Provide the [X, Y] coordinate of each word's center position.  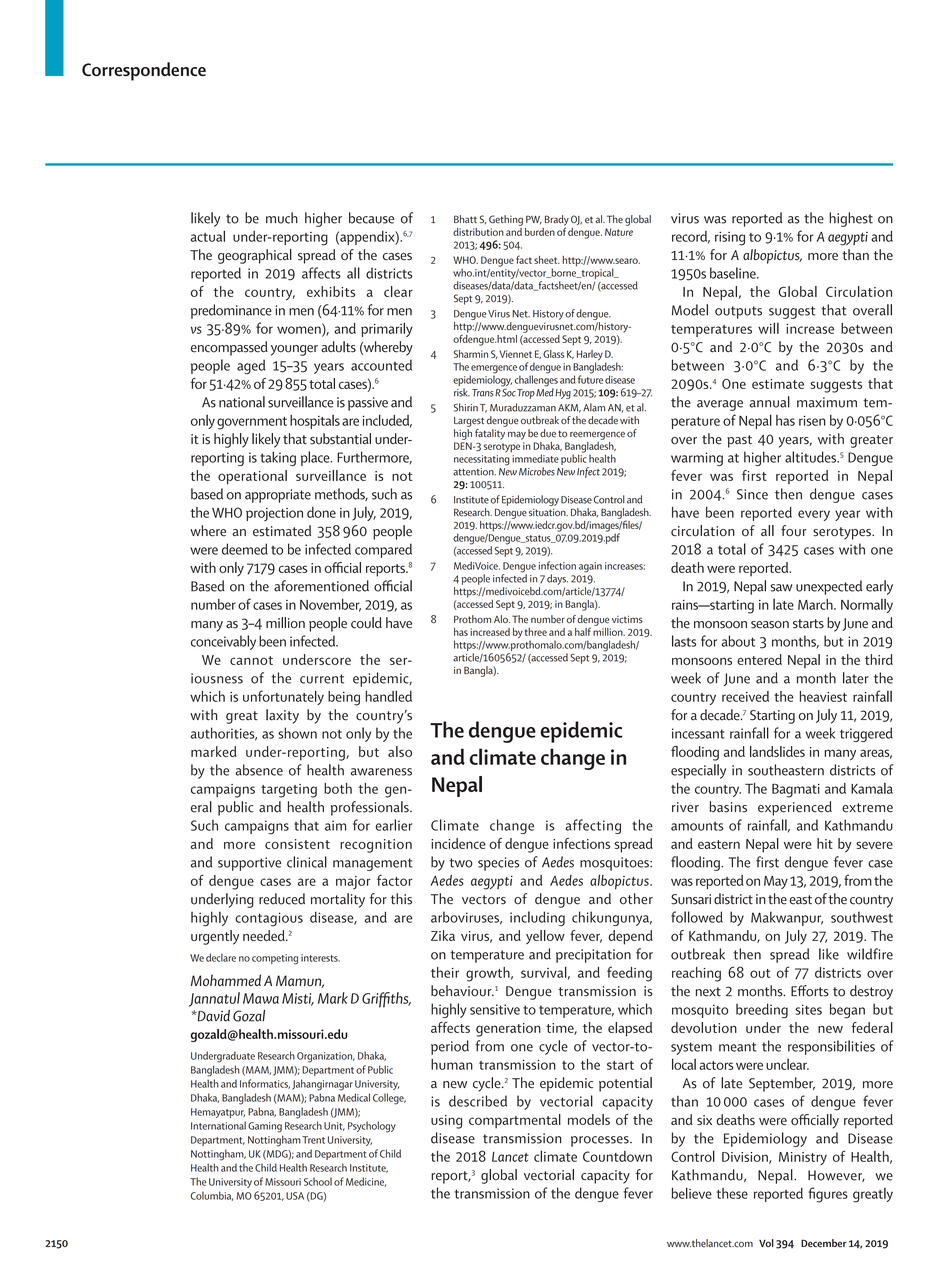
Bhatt [465, 219]
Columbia [212, 1196]
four [794, 531]
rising [730, 239]
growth [489, 974]
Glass [554, 354]
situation [548, 512]
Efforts [810, 991]
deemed [245, 549]
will [768, 328]
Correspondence [144, 71]
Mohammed [226, 980]
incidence [458, 843]
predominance [231, 311]
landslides [777, 751]
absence [259, 770]
